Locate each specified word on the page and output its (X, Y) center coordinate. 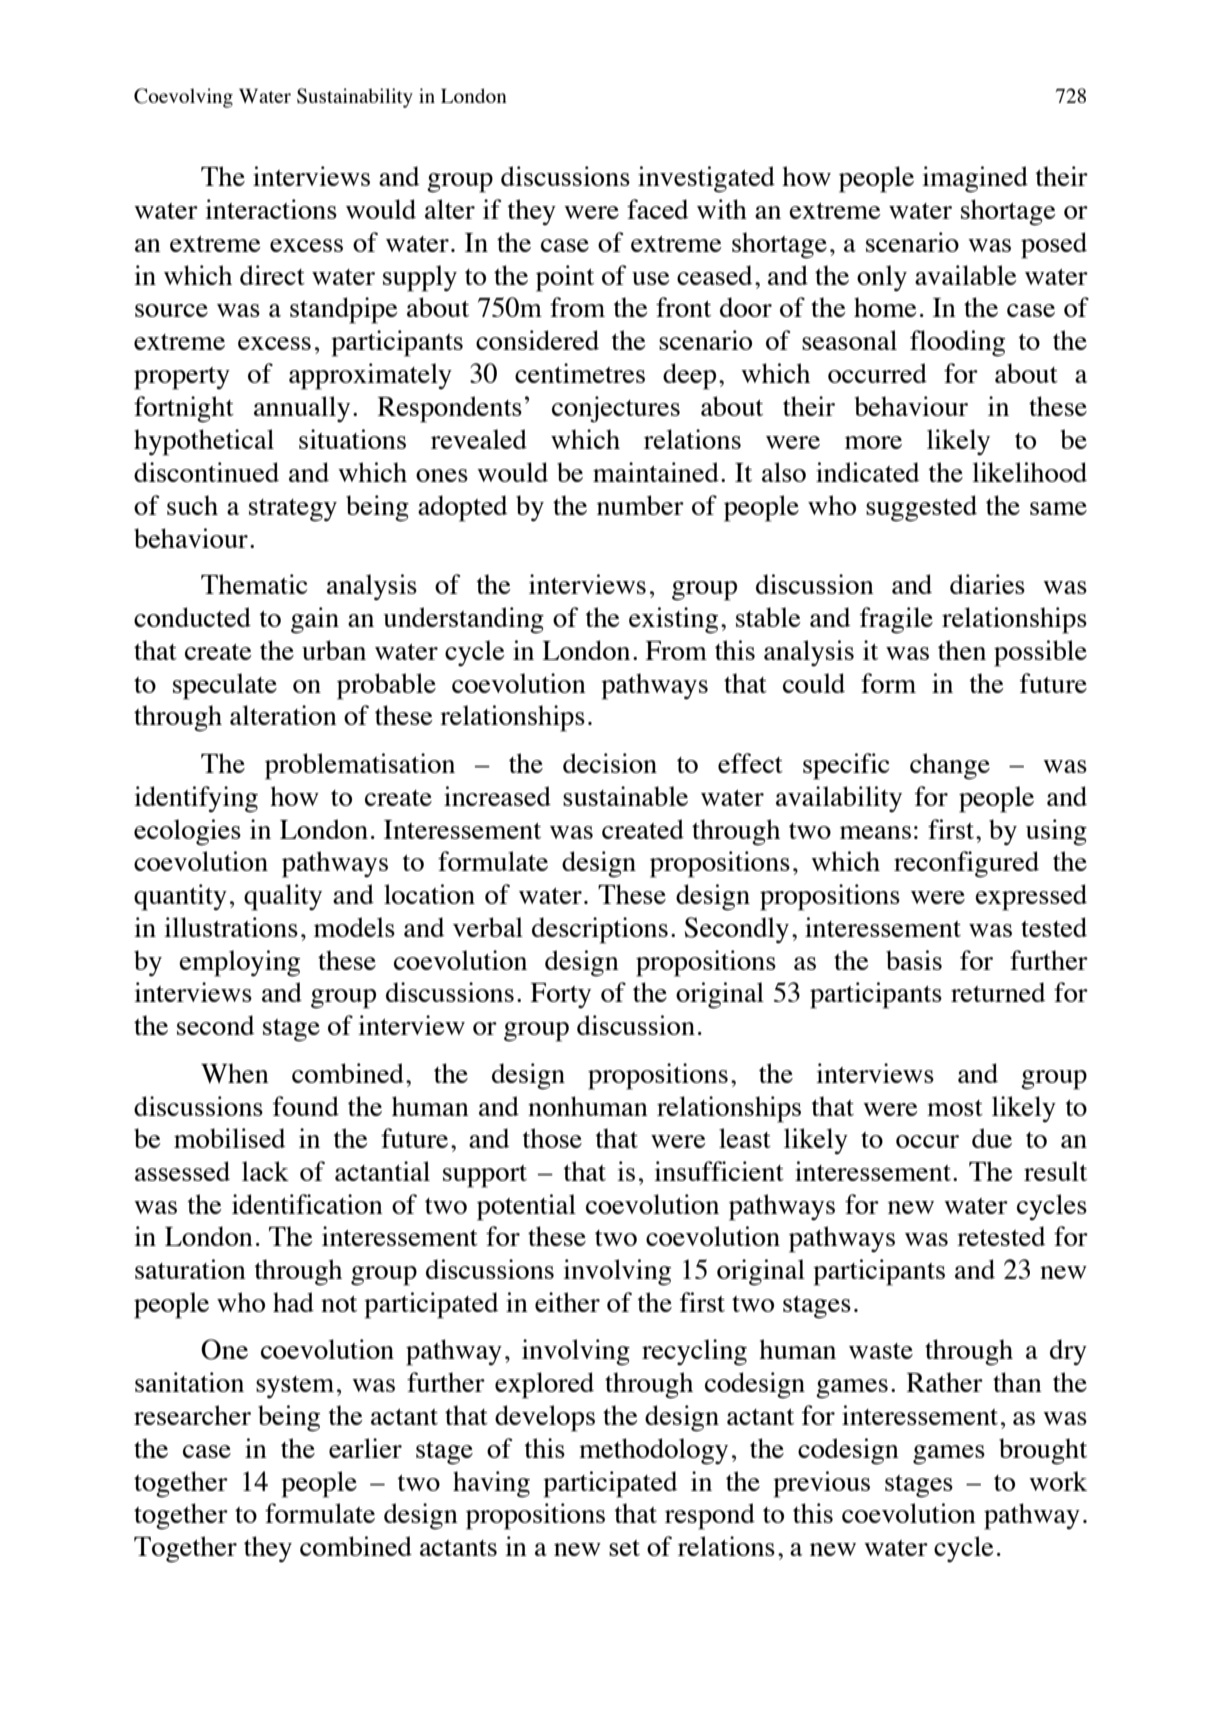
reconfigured (966, 864)
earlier (365, 1448)
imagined (975, 179)
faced (657, 209)
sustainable (625, 796)
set (624, 1548)
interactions (271, 209)
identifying (196, 799)
